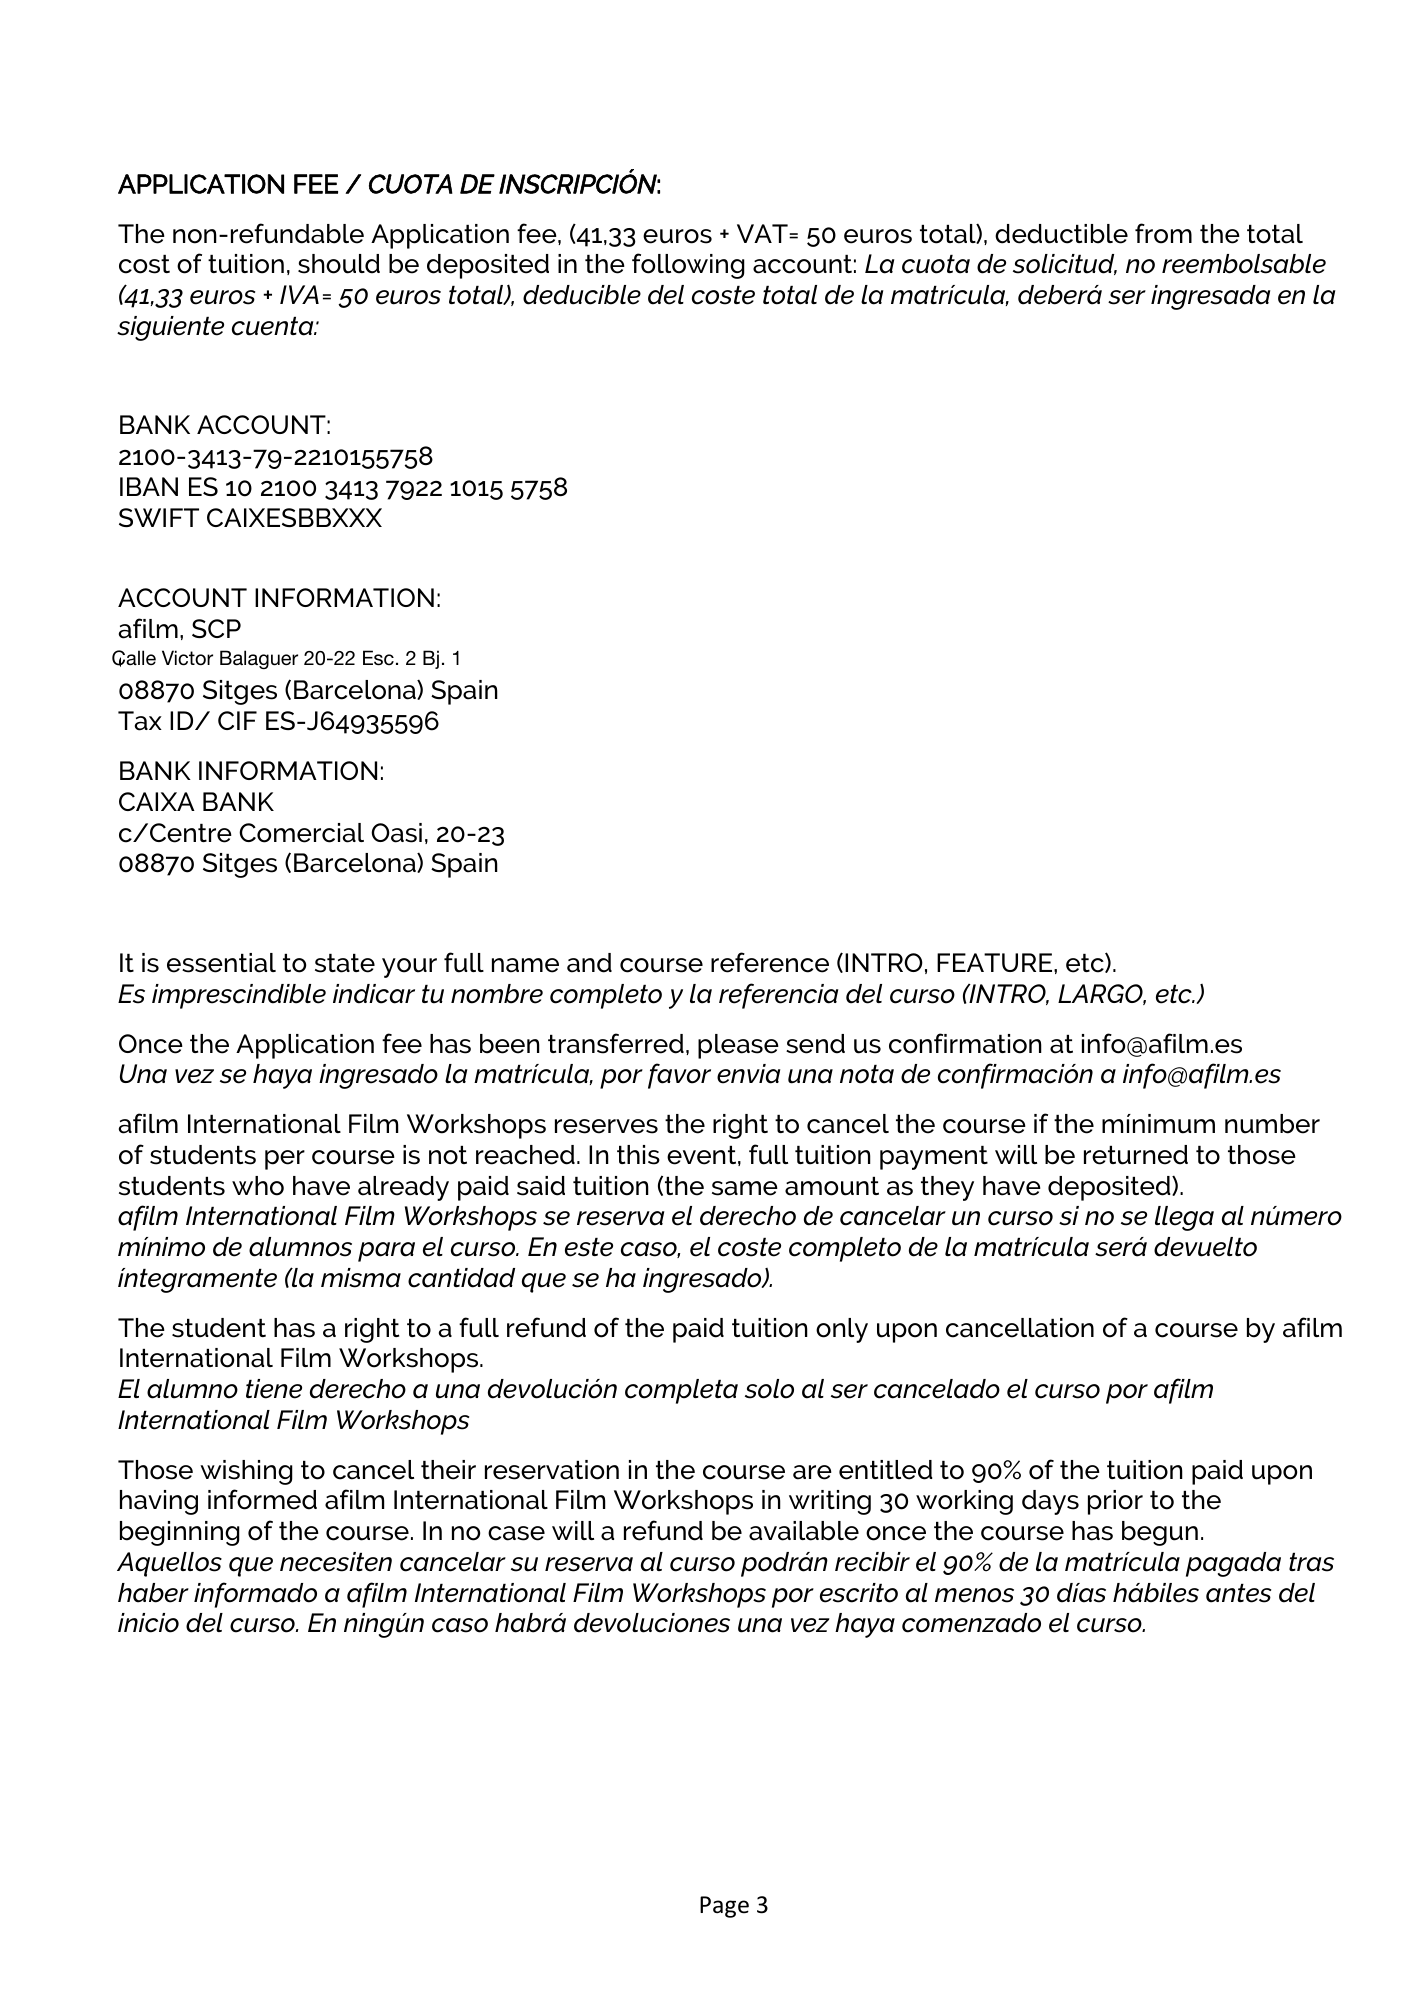 The width and height of the screenshot is (1417, 2005). I want to click on wishing, so click(246, 1472).
